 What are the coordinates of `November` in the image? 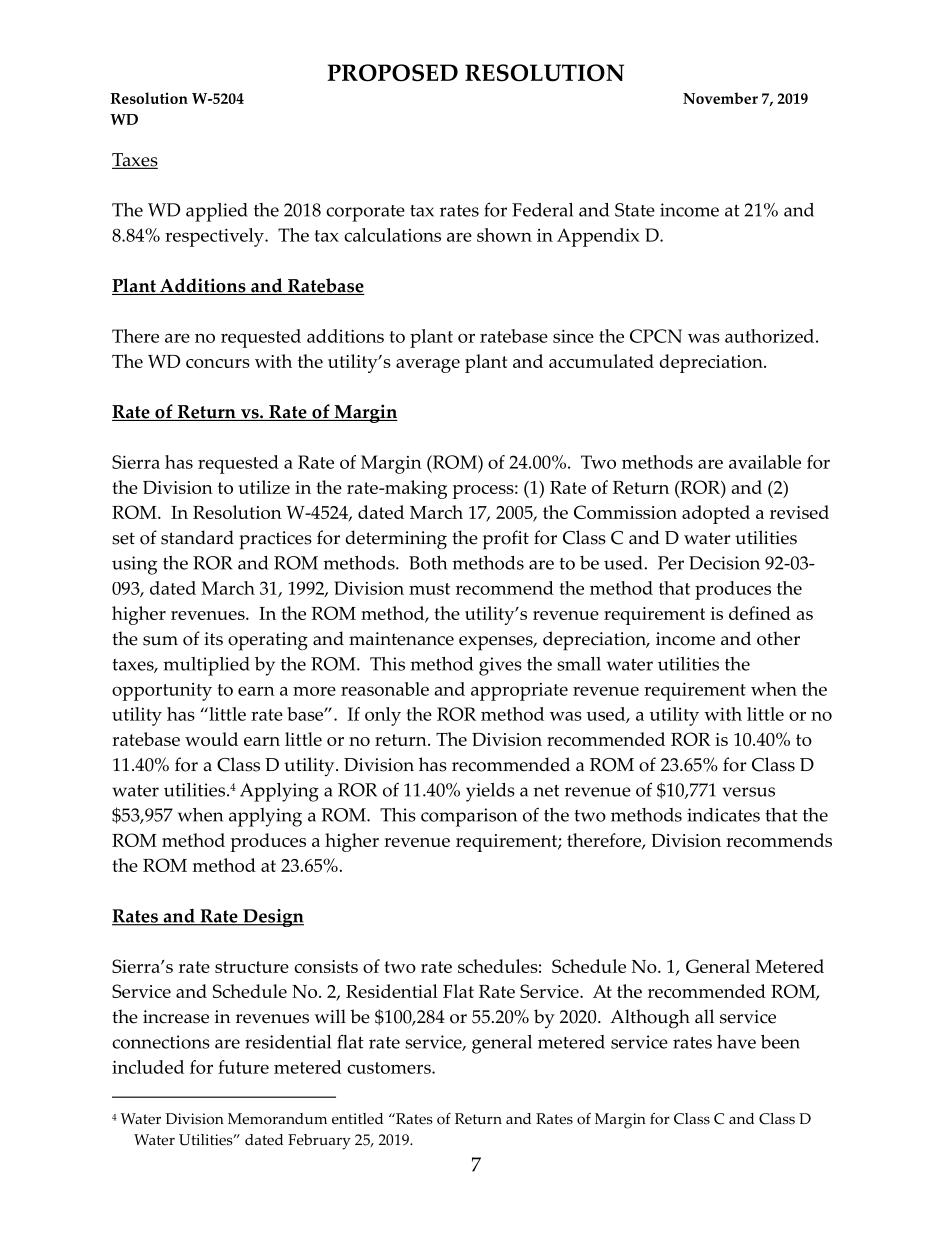 It's located at (720, 98).
